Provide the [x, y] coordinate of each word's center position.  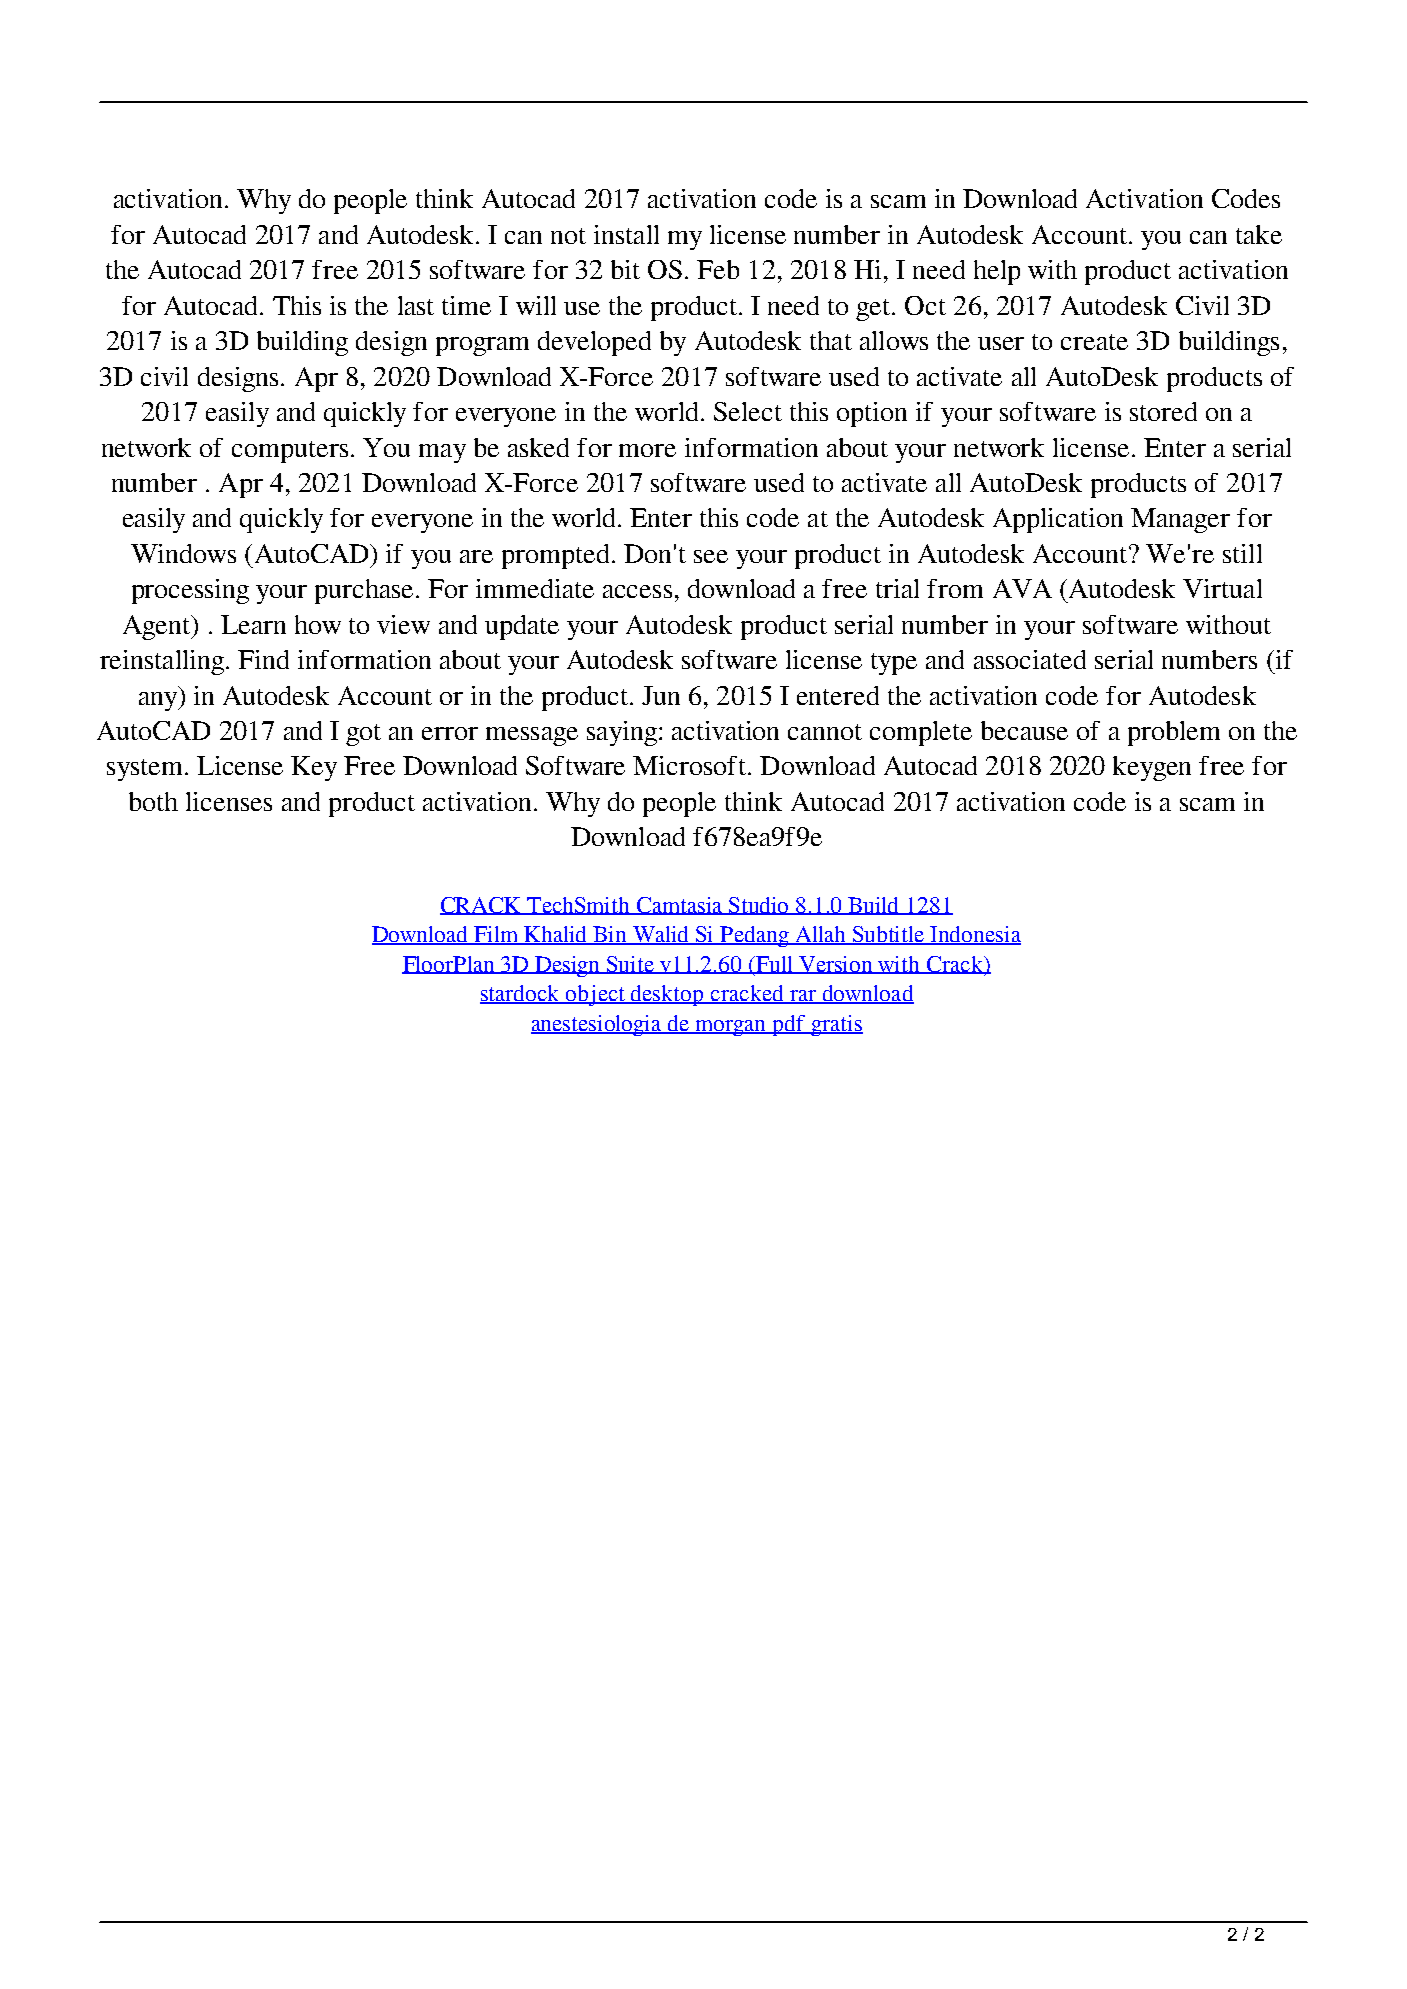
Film [496, 935]
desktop [667, 995]
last [416, 305]
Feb [718, 269]
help [997, 272]
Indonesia [975, 935]
